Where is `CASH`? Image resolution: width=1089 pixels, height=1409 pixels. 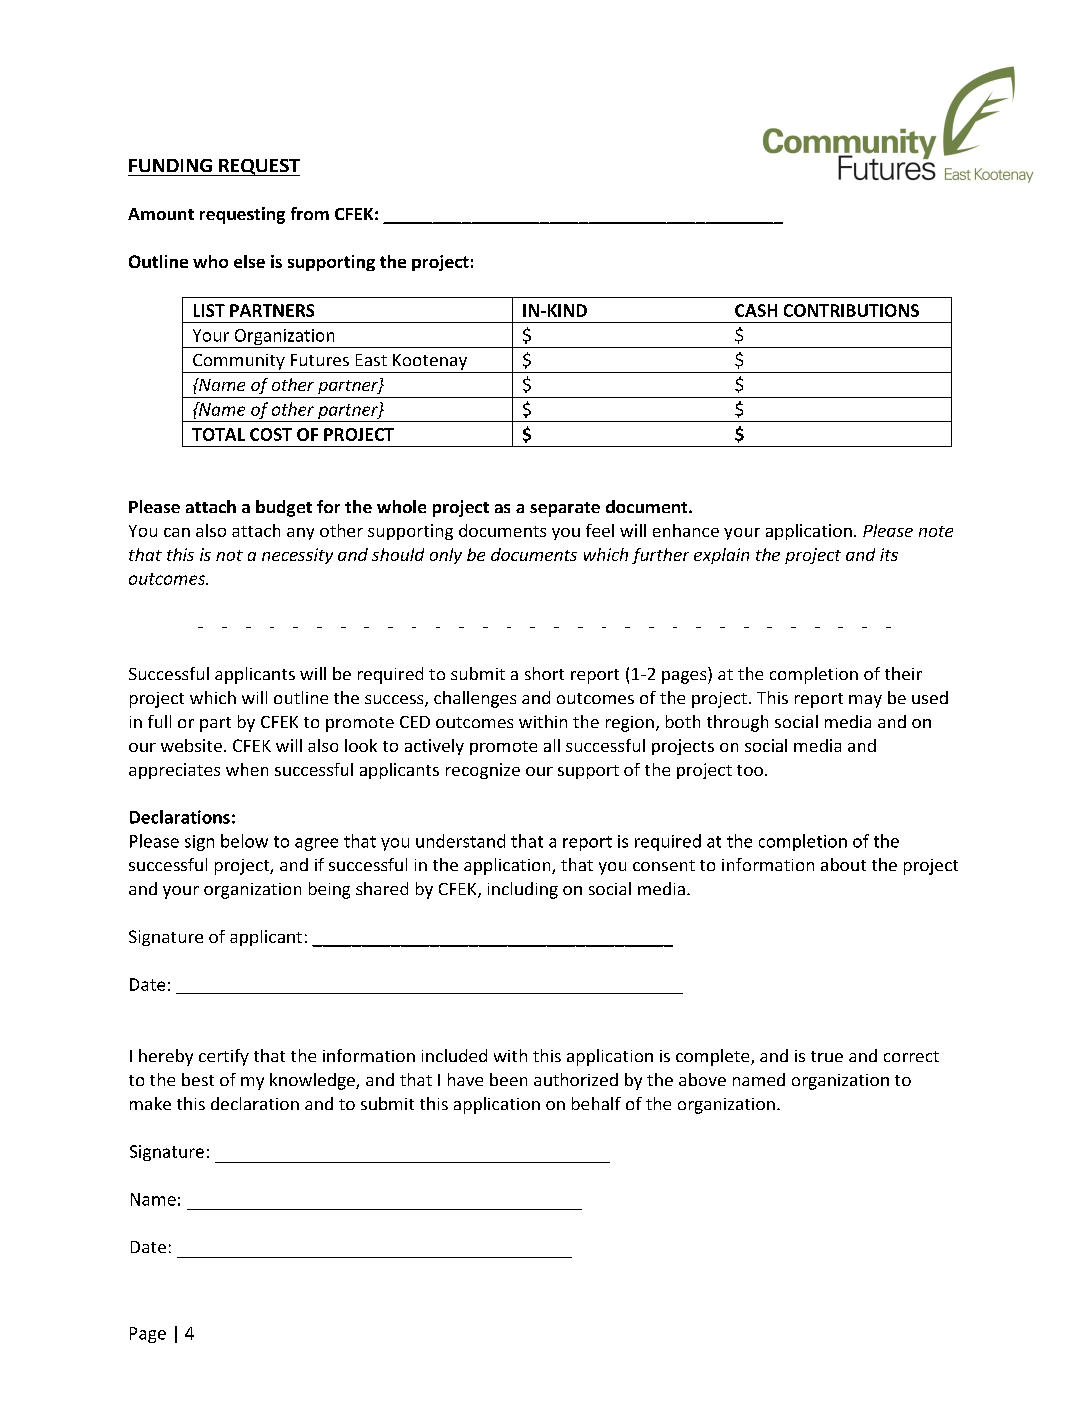 CASH is located at coordinates (756, 310).
